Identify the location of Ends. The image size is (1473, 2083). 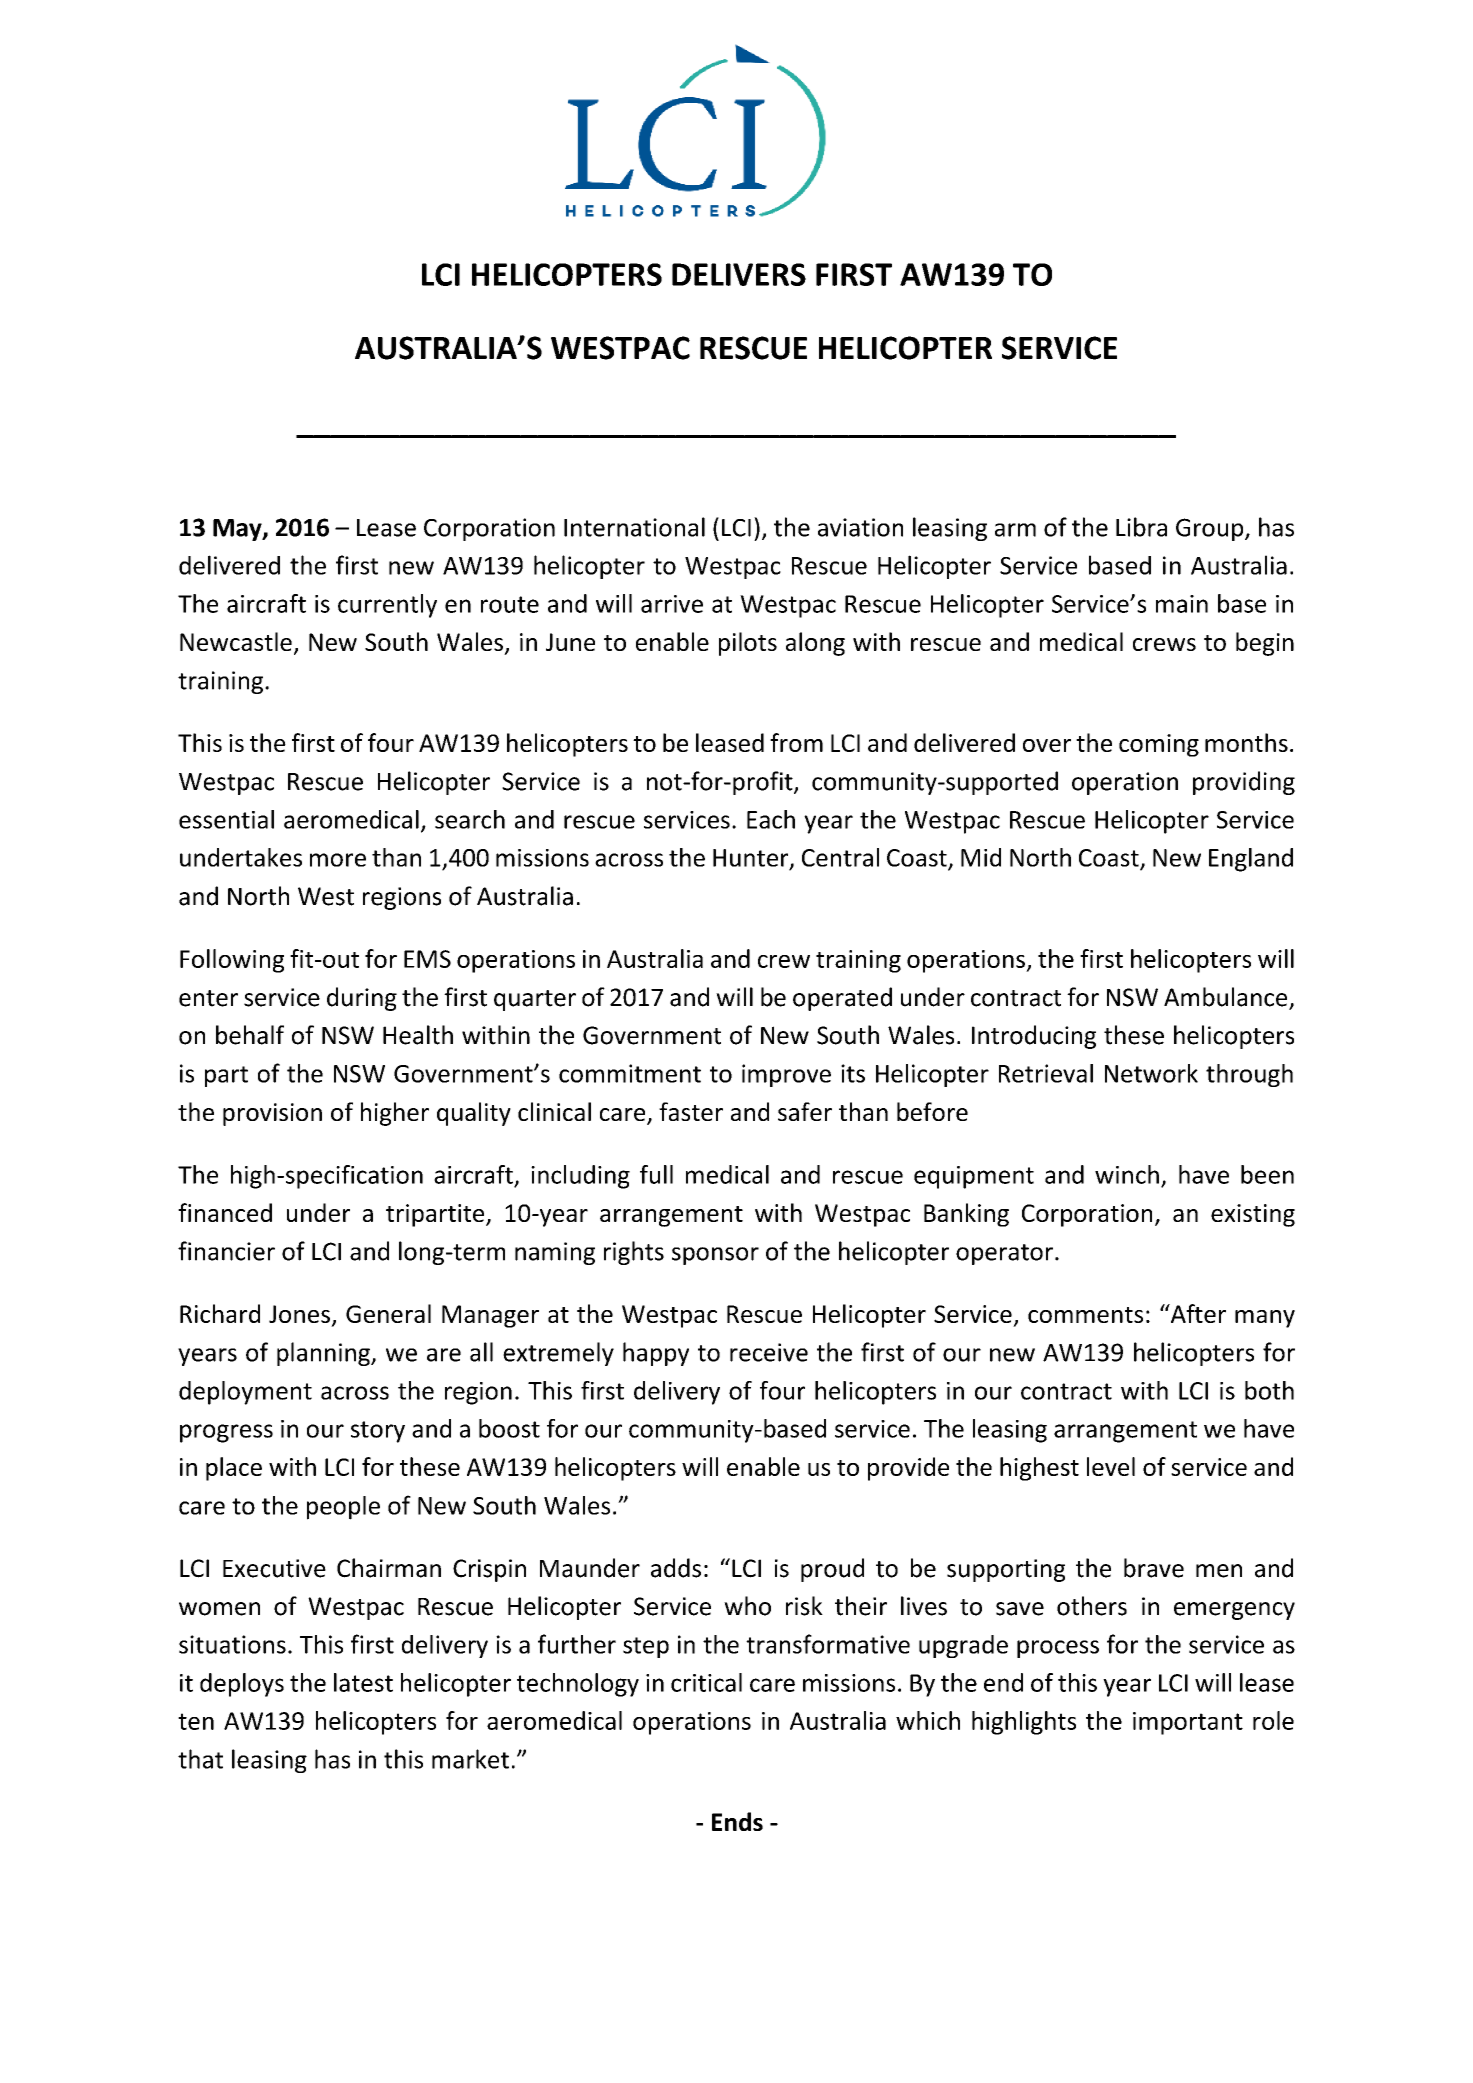
(737, 1821).
